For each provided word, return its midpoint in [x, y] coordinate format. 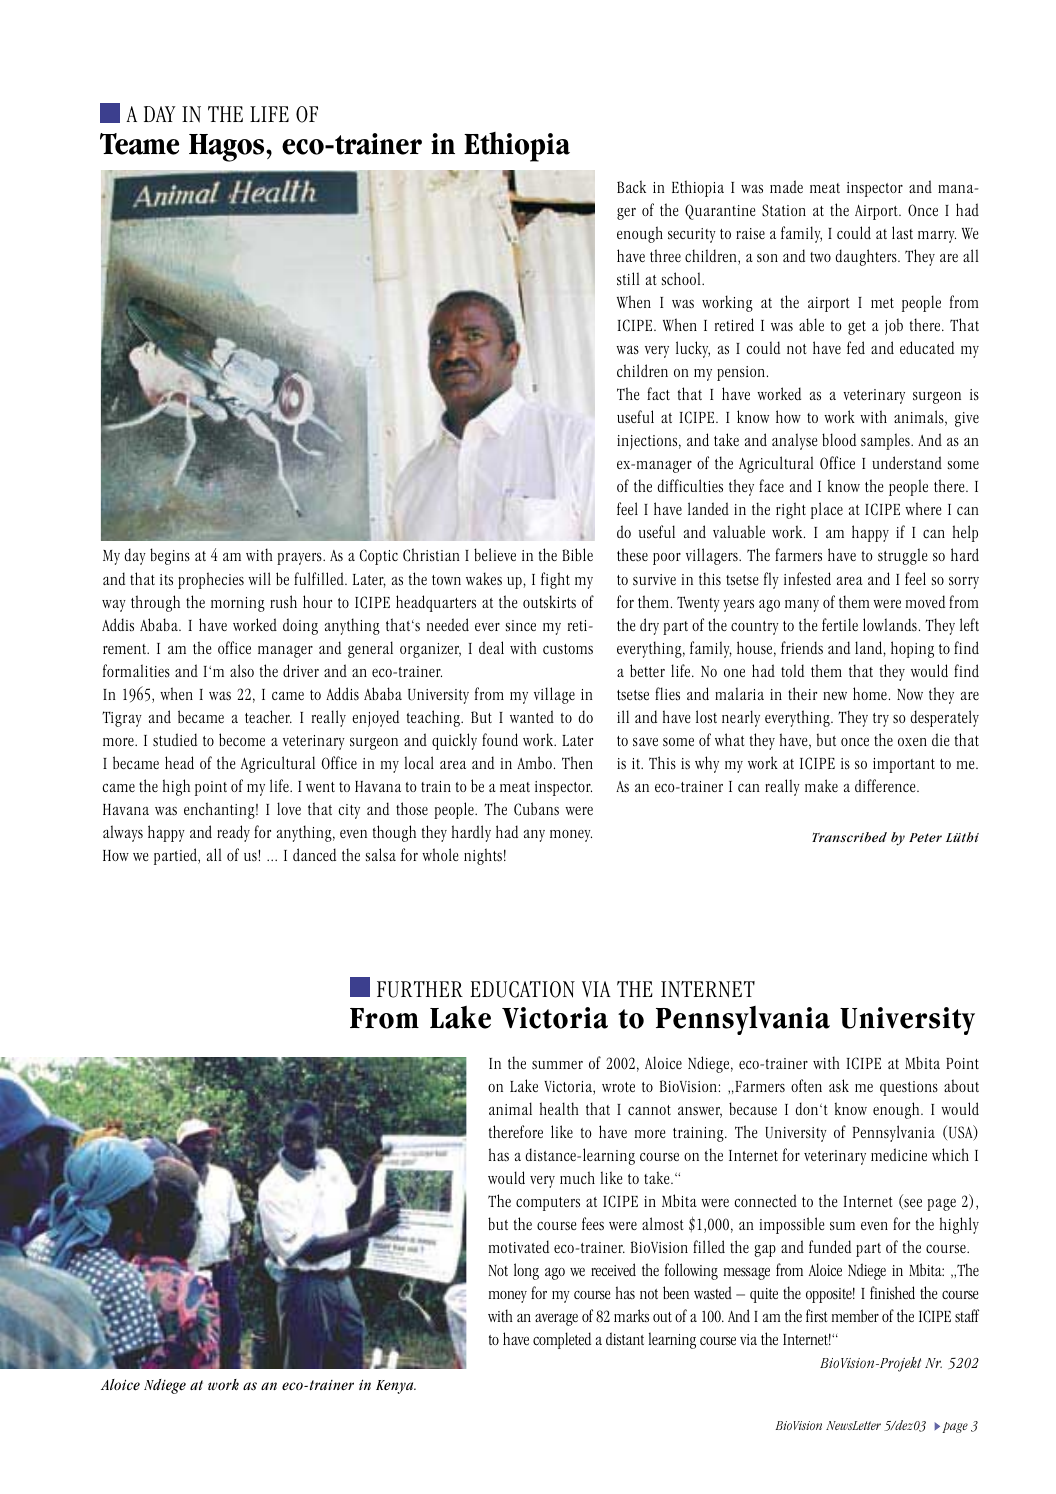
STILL [628, 279]
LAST [902, 232]
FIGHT [555, 580]
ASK [839, 1085]
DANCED [314, 854]
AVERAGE [556, 1320]
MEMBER [855, 1315]
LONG [526, 1271]
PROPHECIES [211, 580]
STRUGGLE [903, 556]
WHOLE [440, 854]
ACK [636, 186]
